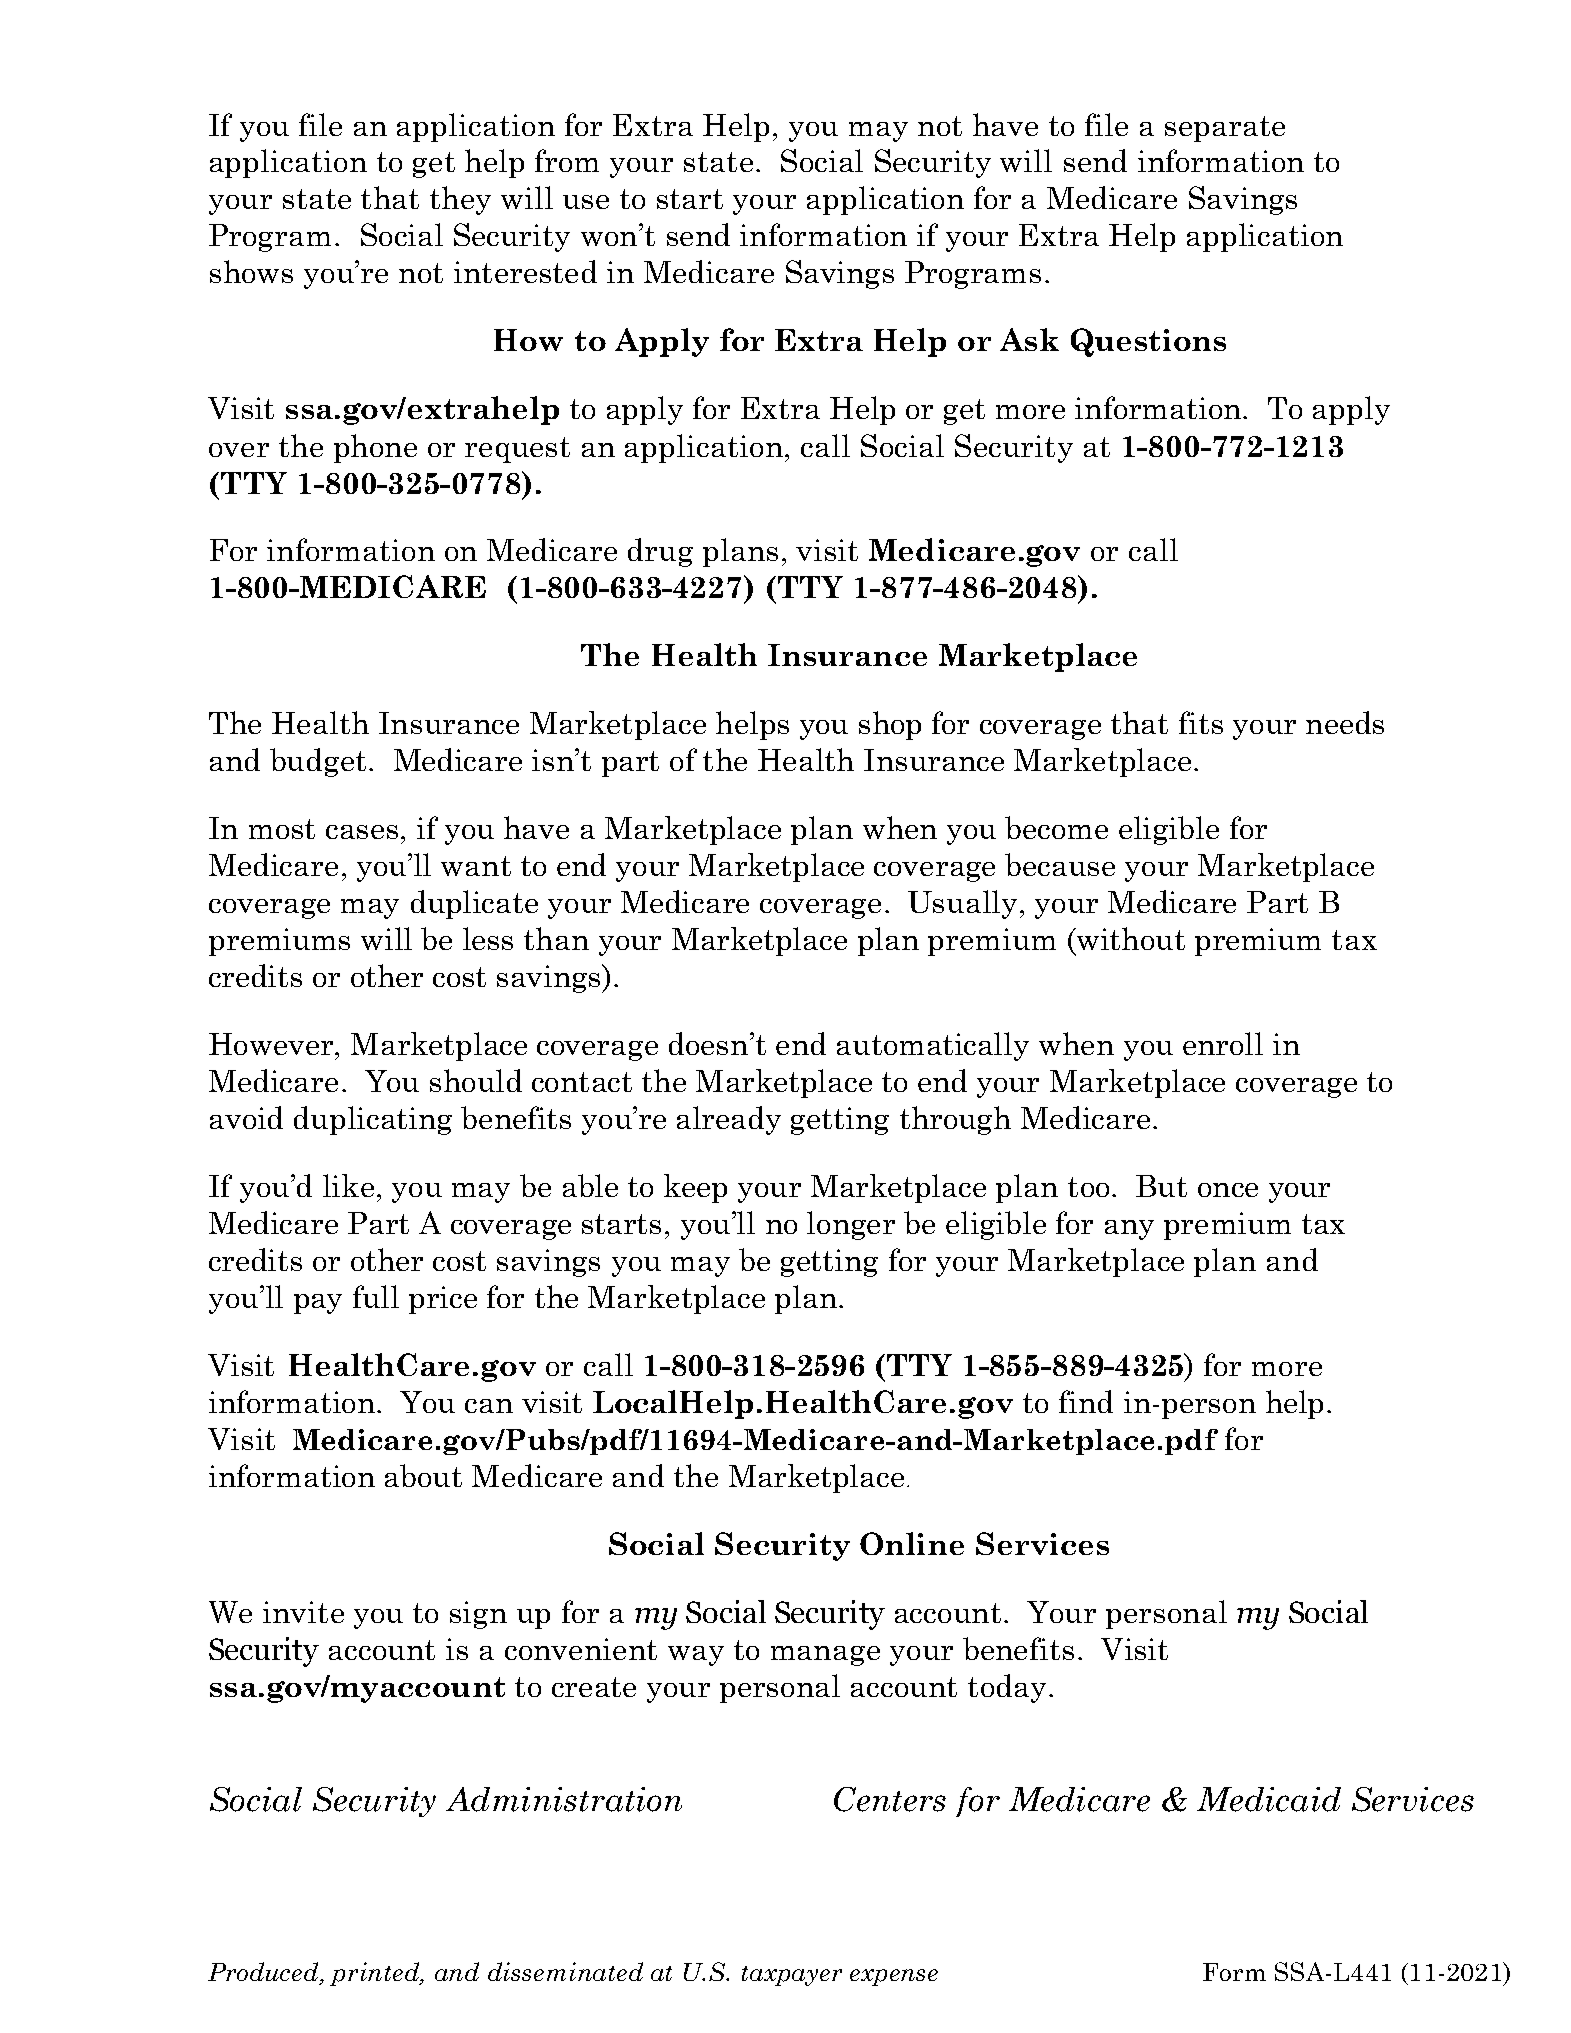 The width and height of the screenshot is (1571, 2033). I want to click on from, so click(567, 160).
